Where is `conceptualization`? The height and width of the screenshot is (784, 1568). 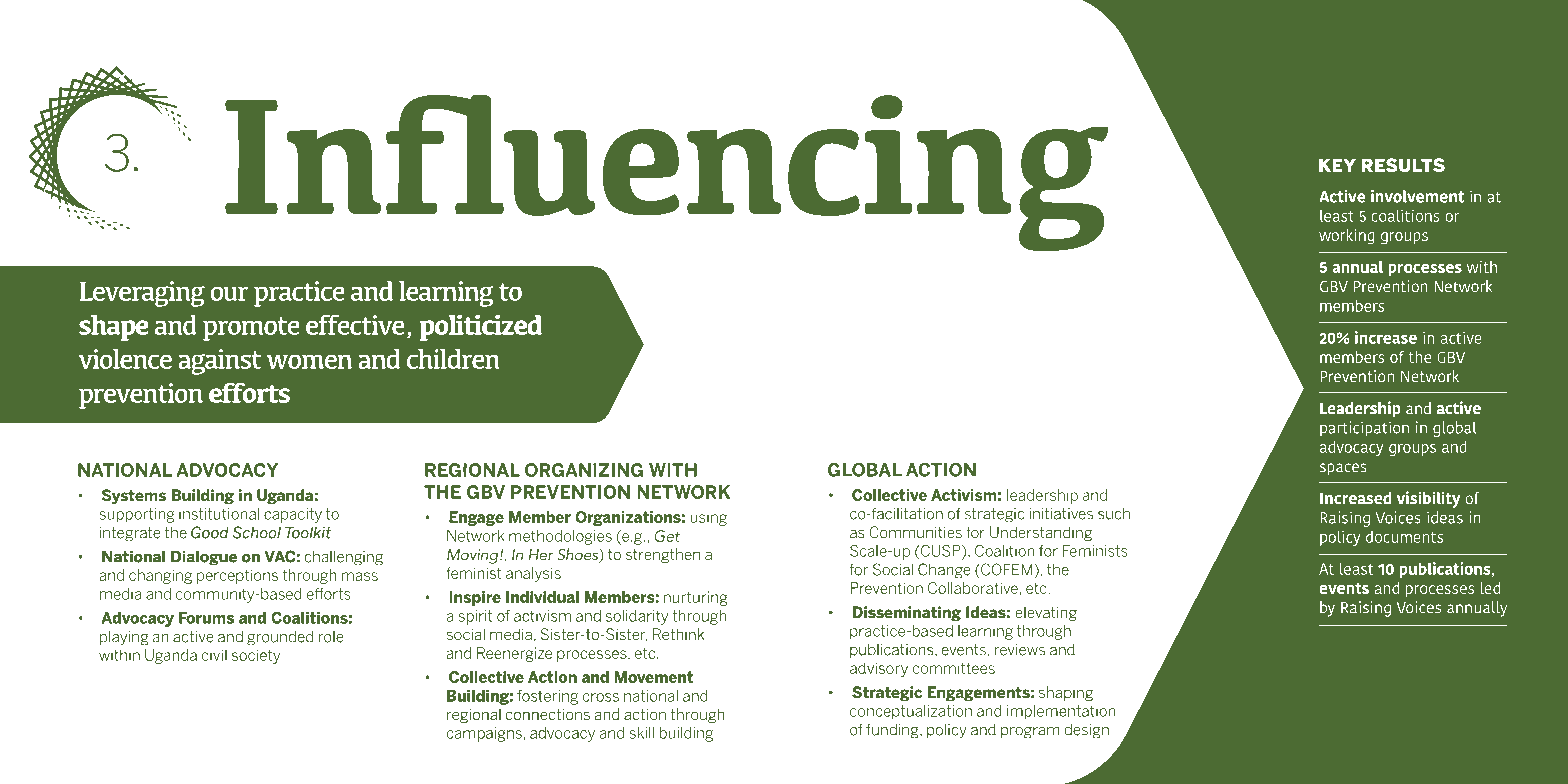
conceptualization is located at coordinates (911, 712).
